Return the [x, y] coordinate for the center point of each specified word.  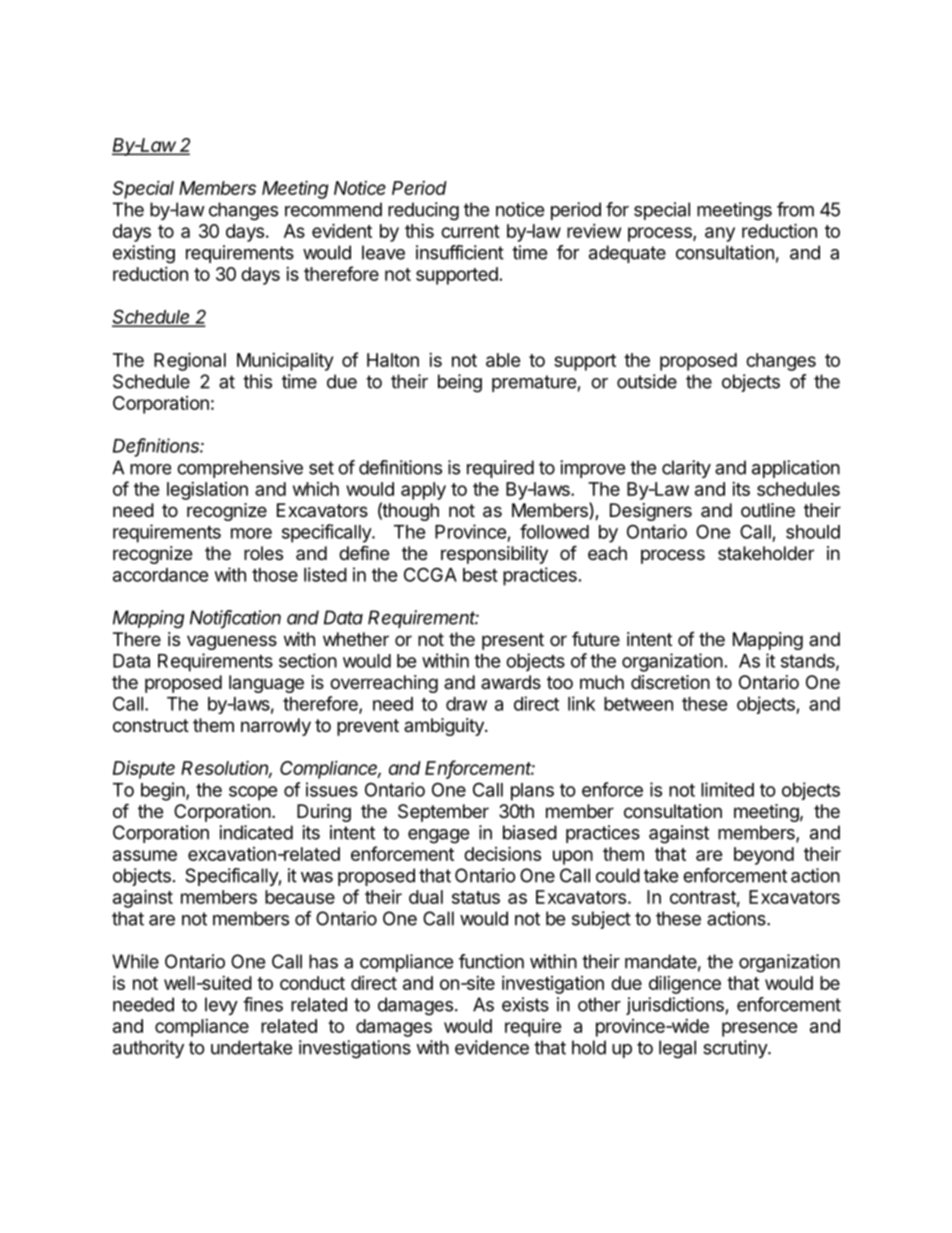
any [720, 234]
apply [423, 491]
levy [221, 1006]
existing [144, 254]
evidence [492, 1047]
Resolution [226, 769]
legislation [207, 491]
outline [768, 510]
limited [727, 789]
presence [760, 1029]
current [470, 231]
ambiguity [445, 727]
